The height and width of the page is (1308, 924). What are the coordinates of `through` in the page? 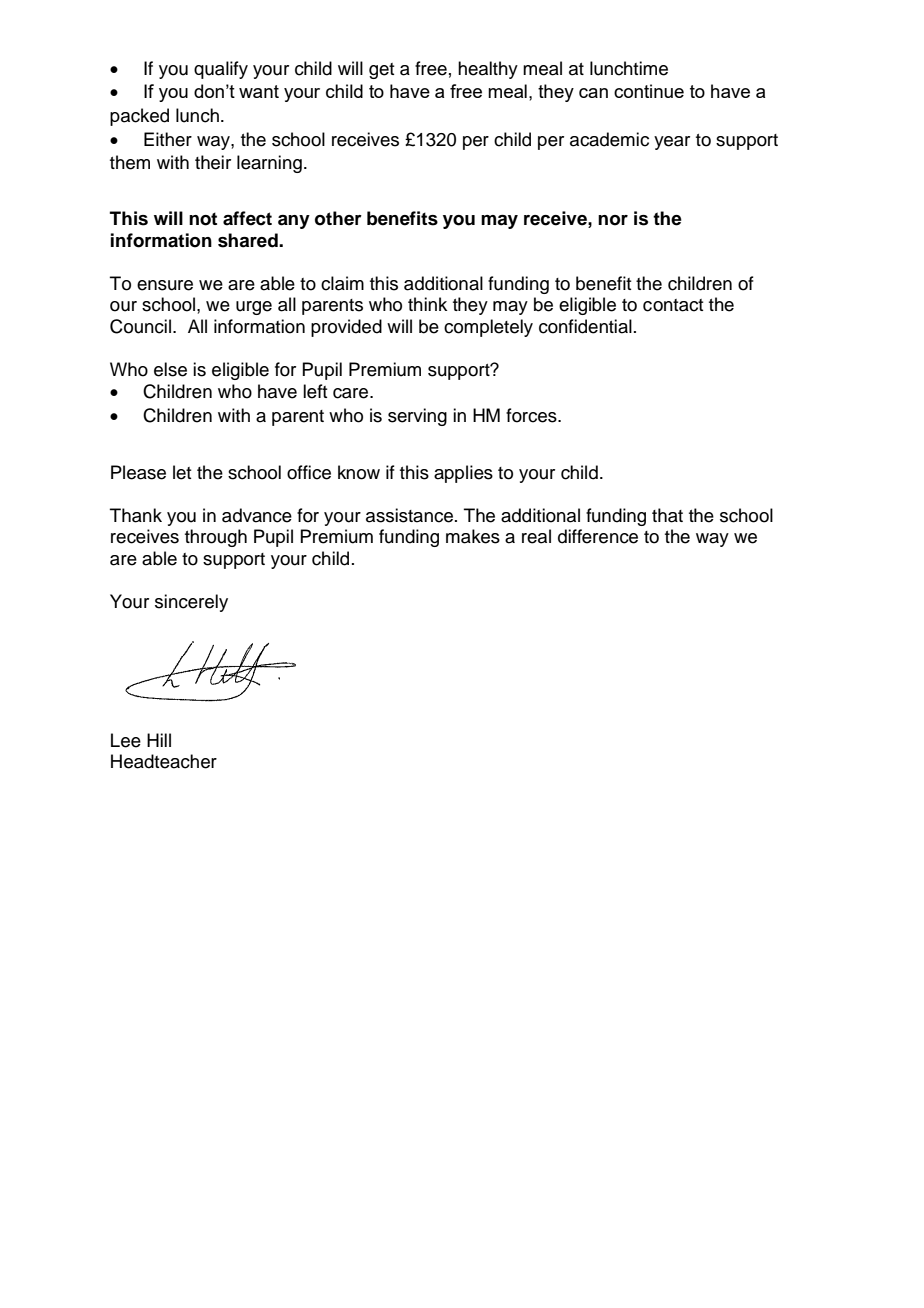 It's located at (216, 538).
